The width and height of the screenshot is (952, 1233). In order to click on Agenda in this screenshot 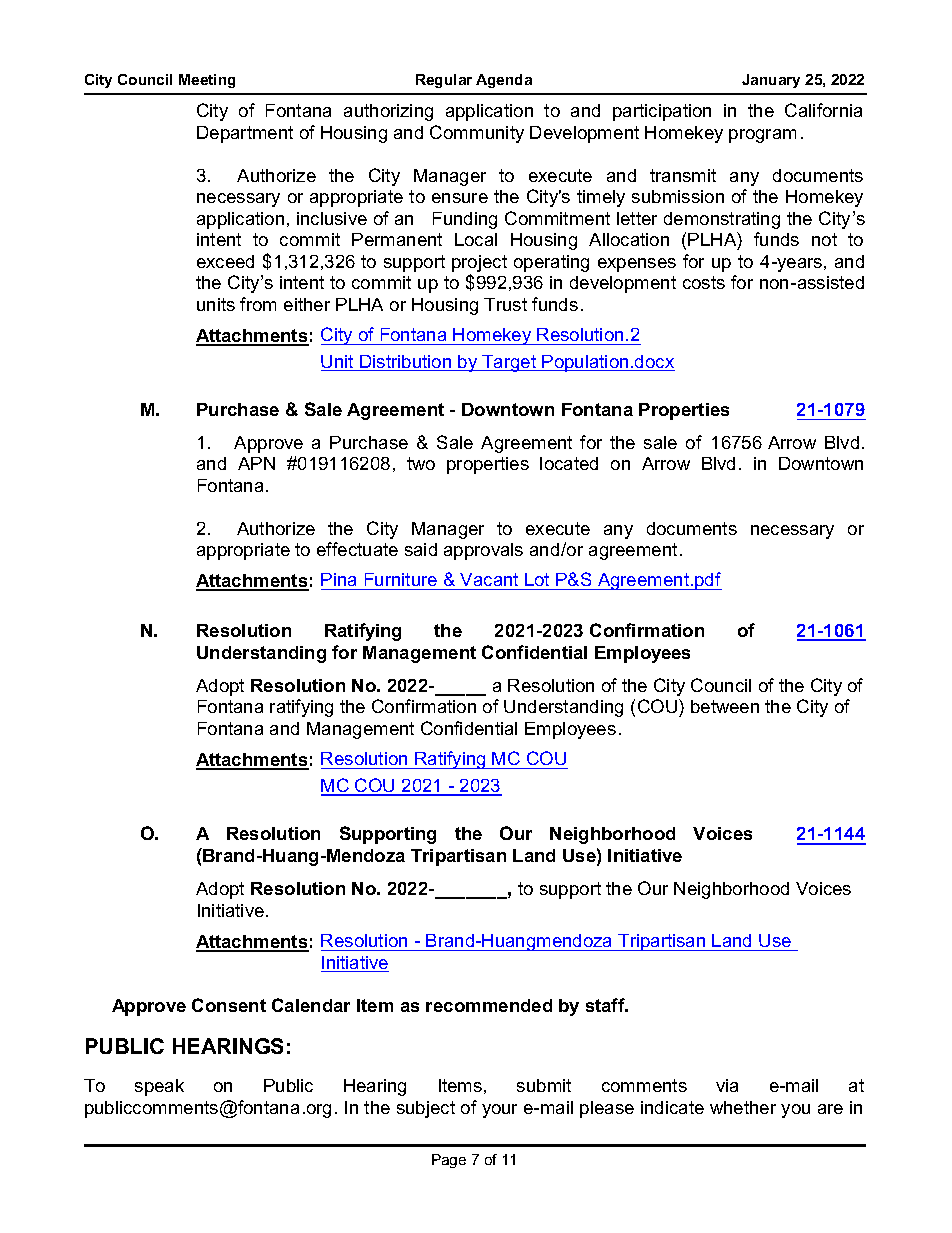, I will do `click(504, 81)`.
